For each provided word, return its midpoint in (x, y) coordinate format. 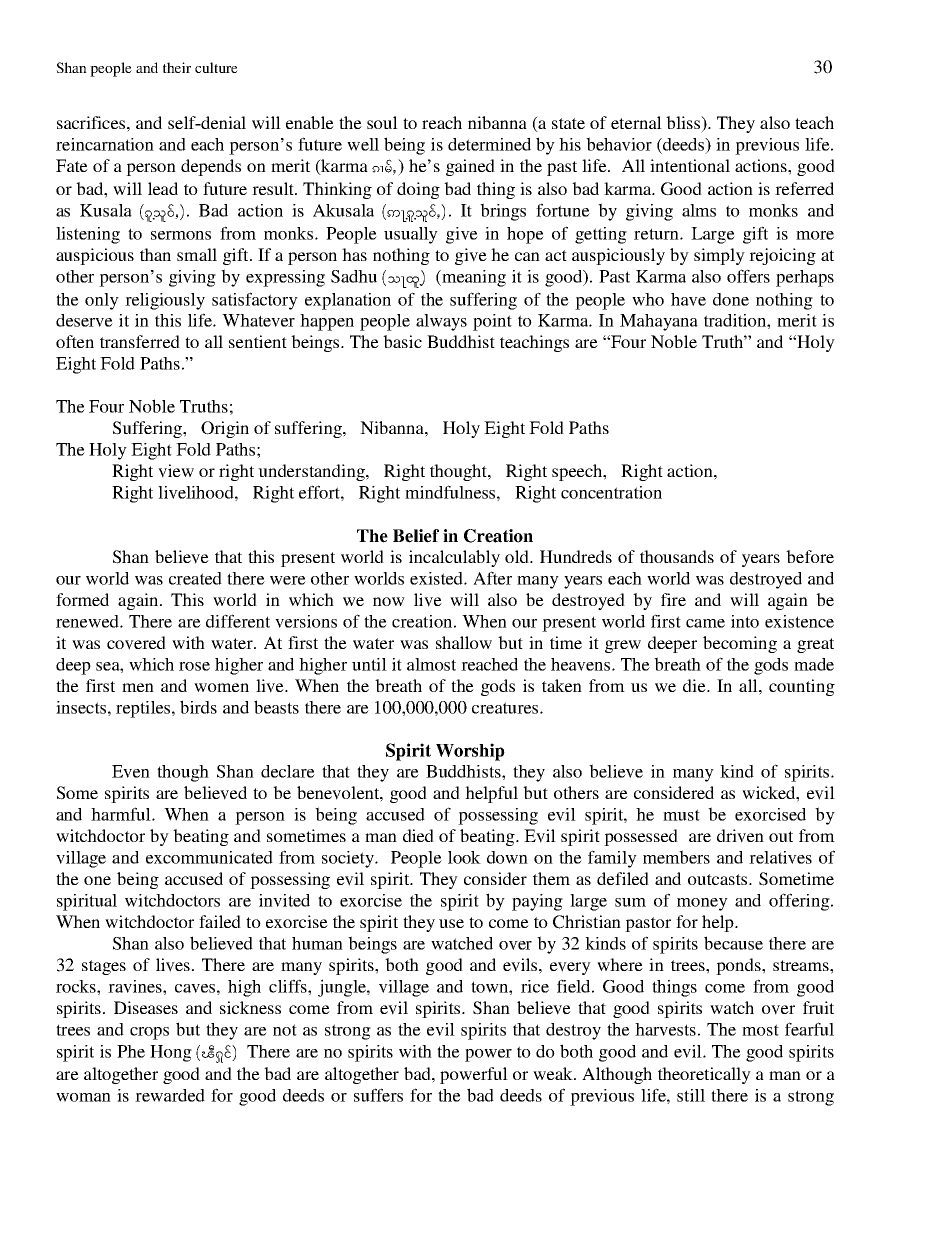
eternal (636, 122)
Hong (171, 1053)
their (177, 67)
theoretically (704, 1075)
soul (382, 122)
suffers (378, 1095)
